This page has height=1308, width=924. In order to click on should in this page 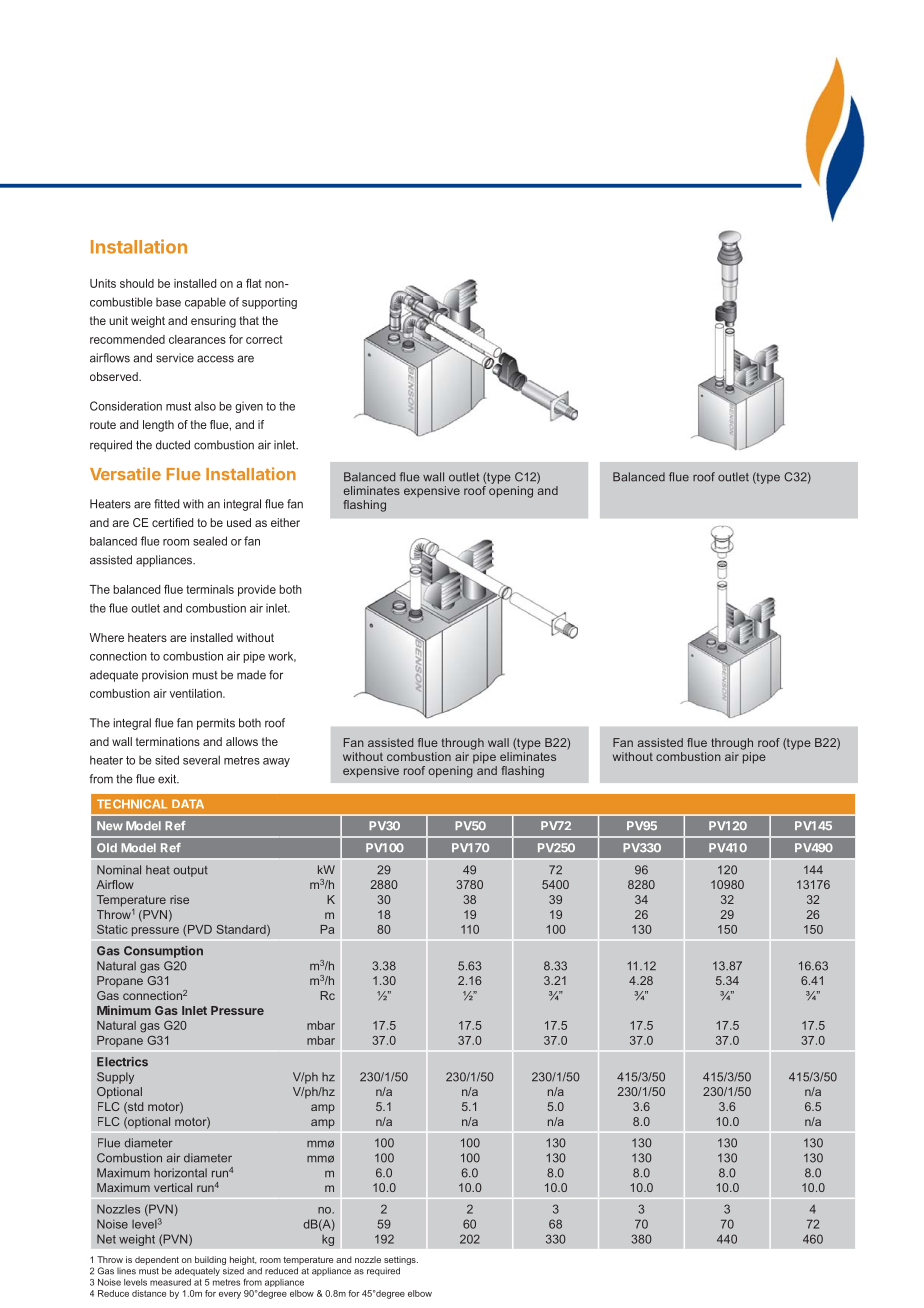, I will do `click(137, 283)`.
